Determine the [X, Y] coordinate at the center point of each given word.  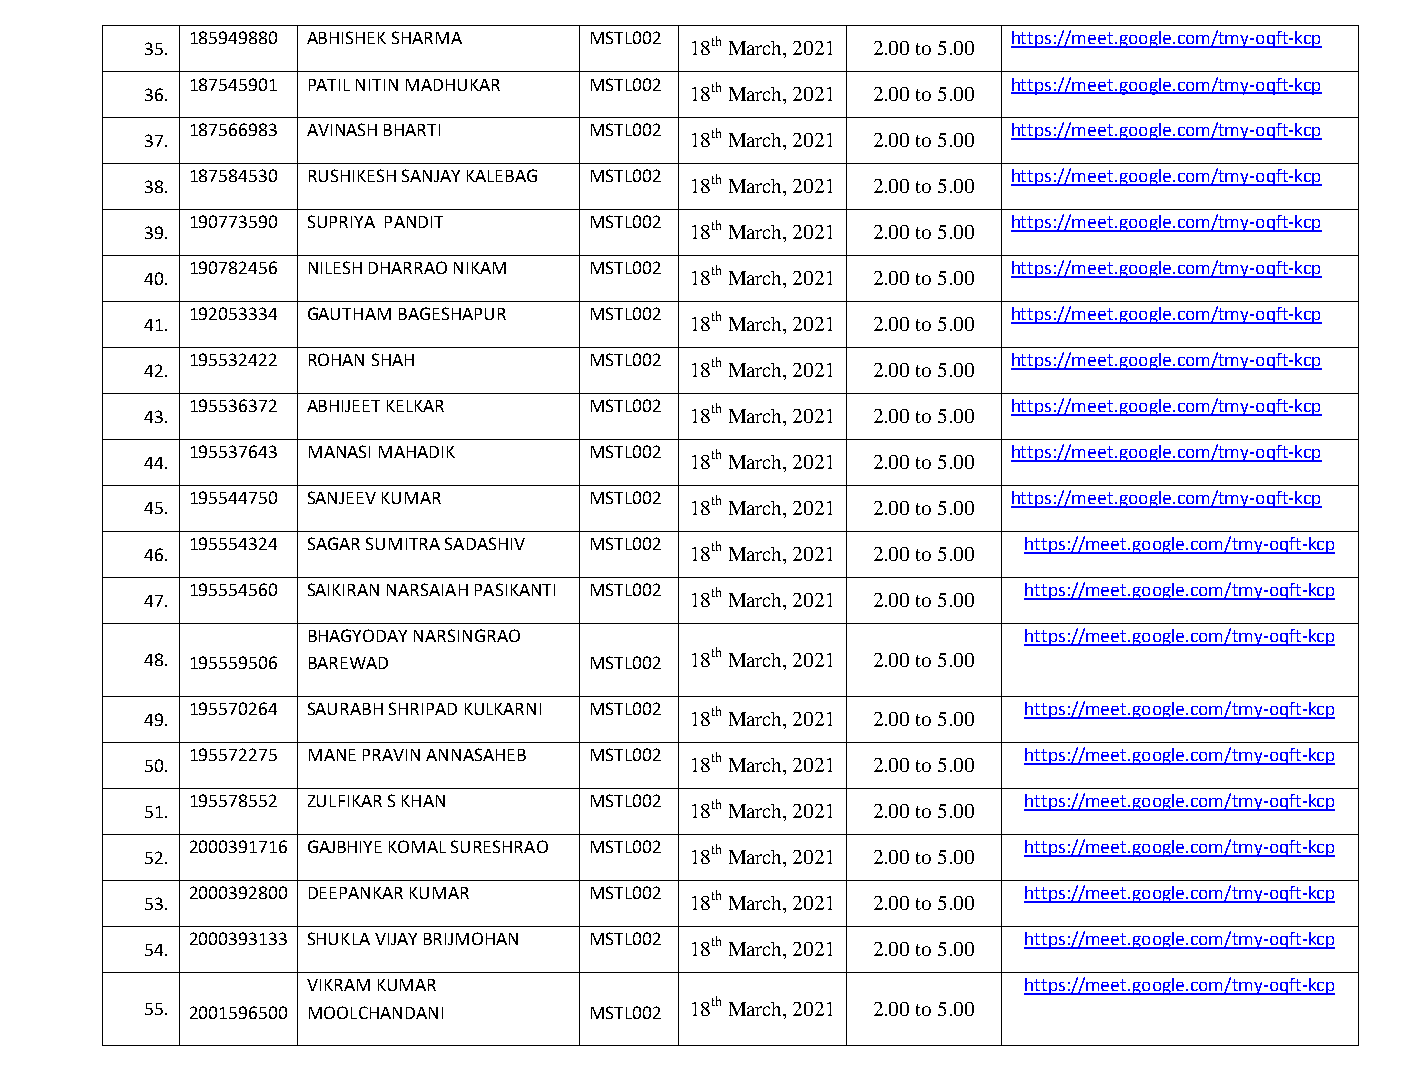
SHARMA [427, 37]
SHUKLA [339, 938]
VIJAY [396, 939]
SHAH [393, 359]
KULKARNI [503, 709]
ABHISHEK [346, 37]
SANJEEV [342, 497]
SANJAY [431, 175]
